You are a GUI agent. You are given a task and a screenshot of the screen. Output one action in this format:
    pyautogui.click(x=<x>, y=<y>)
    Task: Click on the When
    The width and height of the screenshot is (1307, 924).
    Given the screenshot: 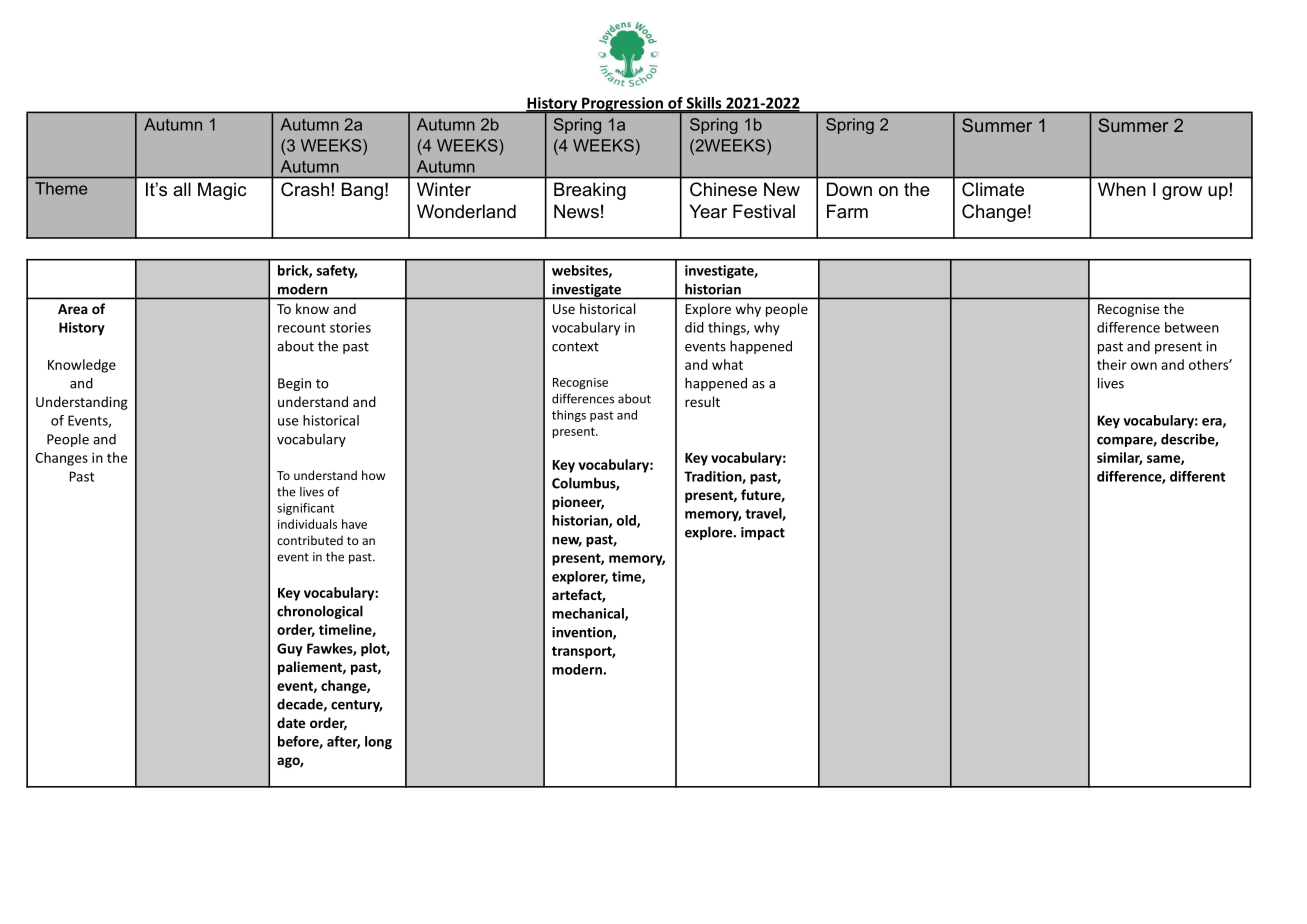 What is the action you would take?
    pyautogui.click(x=1122, y=189)
